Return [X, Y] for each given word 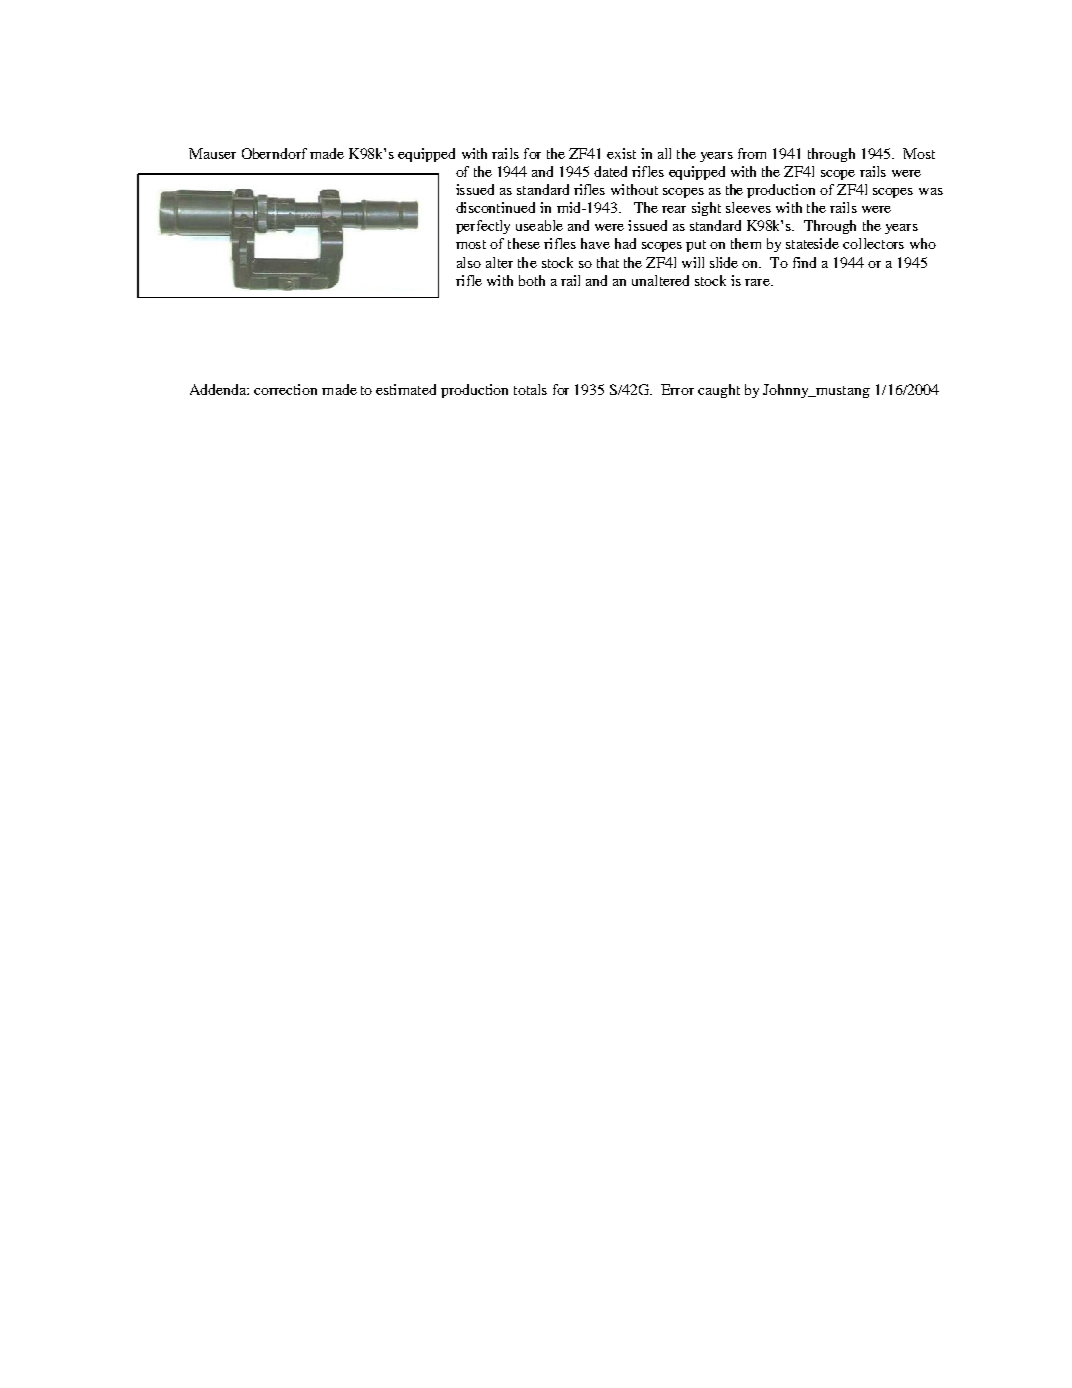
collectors [873, 243]
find [804, 262]
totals [530, 389]
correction [285, 389]
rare [759, 282]
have [595, 243]
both [532, 280]
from [752, 153]
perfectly [483, 227]
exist [621, 153]
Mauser [212, 153]
